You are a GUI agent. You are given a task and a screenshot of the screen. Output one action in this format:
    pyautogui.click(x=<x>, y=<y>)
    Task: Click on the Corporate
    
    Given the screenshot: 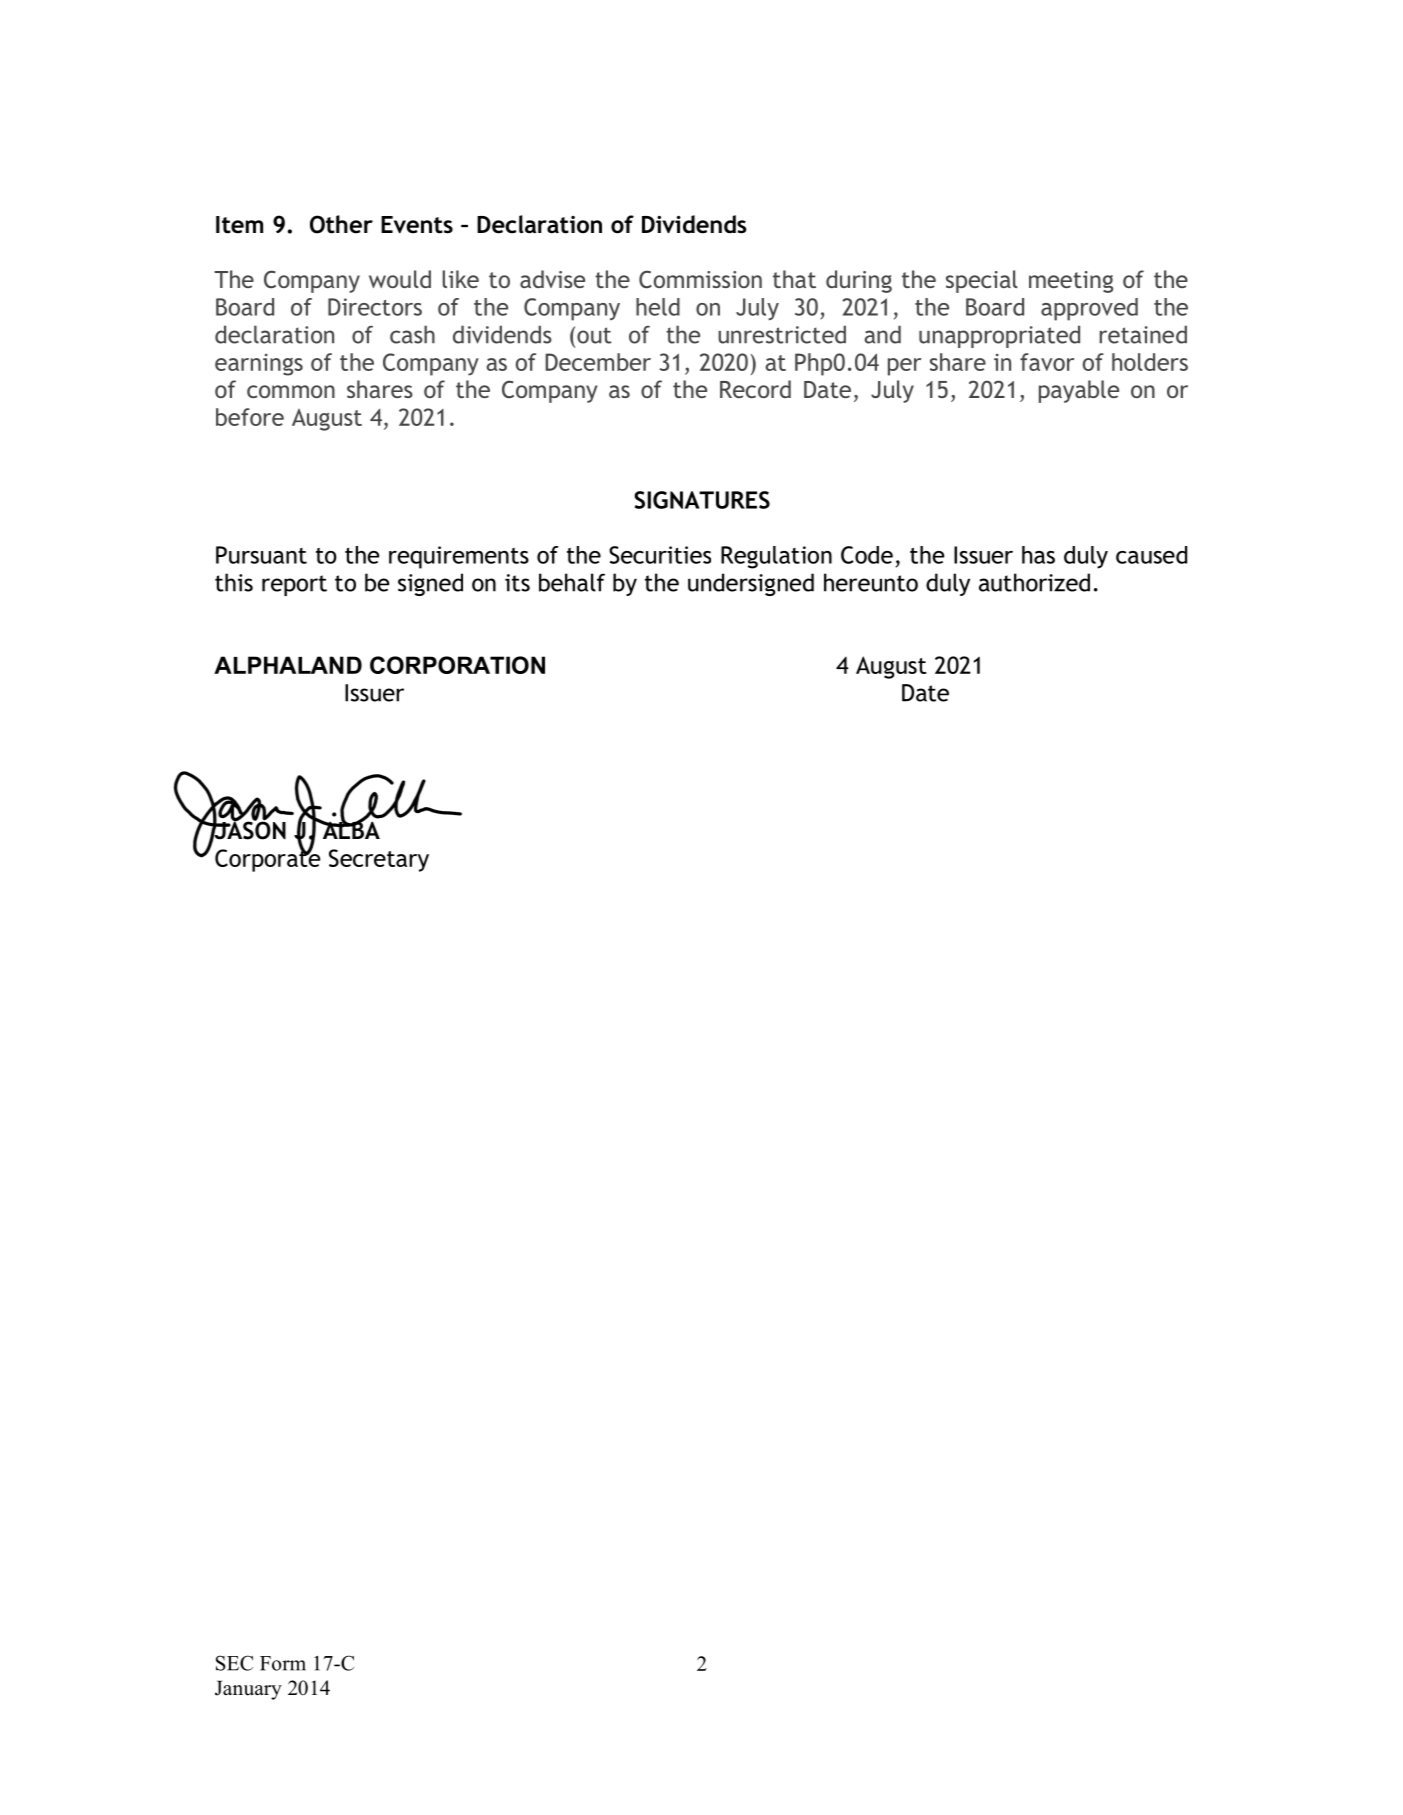 What is the action you would take?
    pyautogui.click(x=267, y=859)
